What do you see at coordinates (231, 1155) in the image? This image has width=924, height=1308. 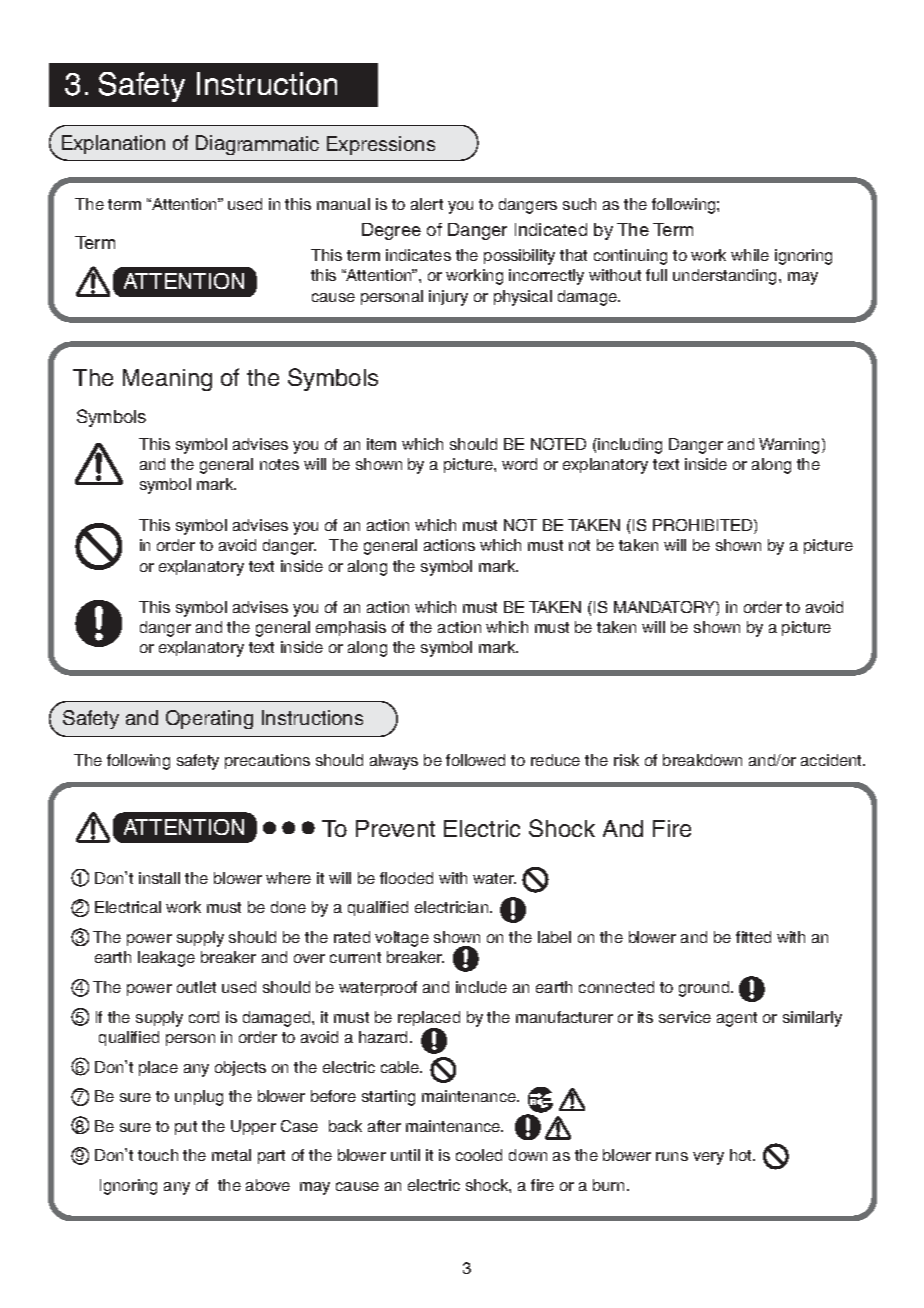 I see `metal` at bounding box center [231, 1155].
